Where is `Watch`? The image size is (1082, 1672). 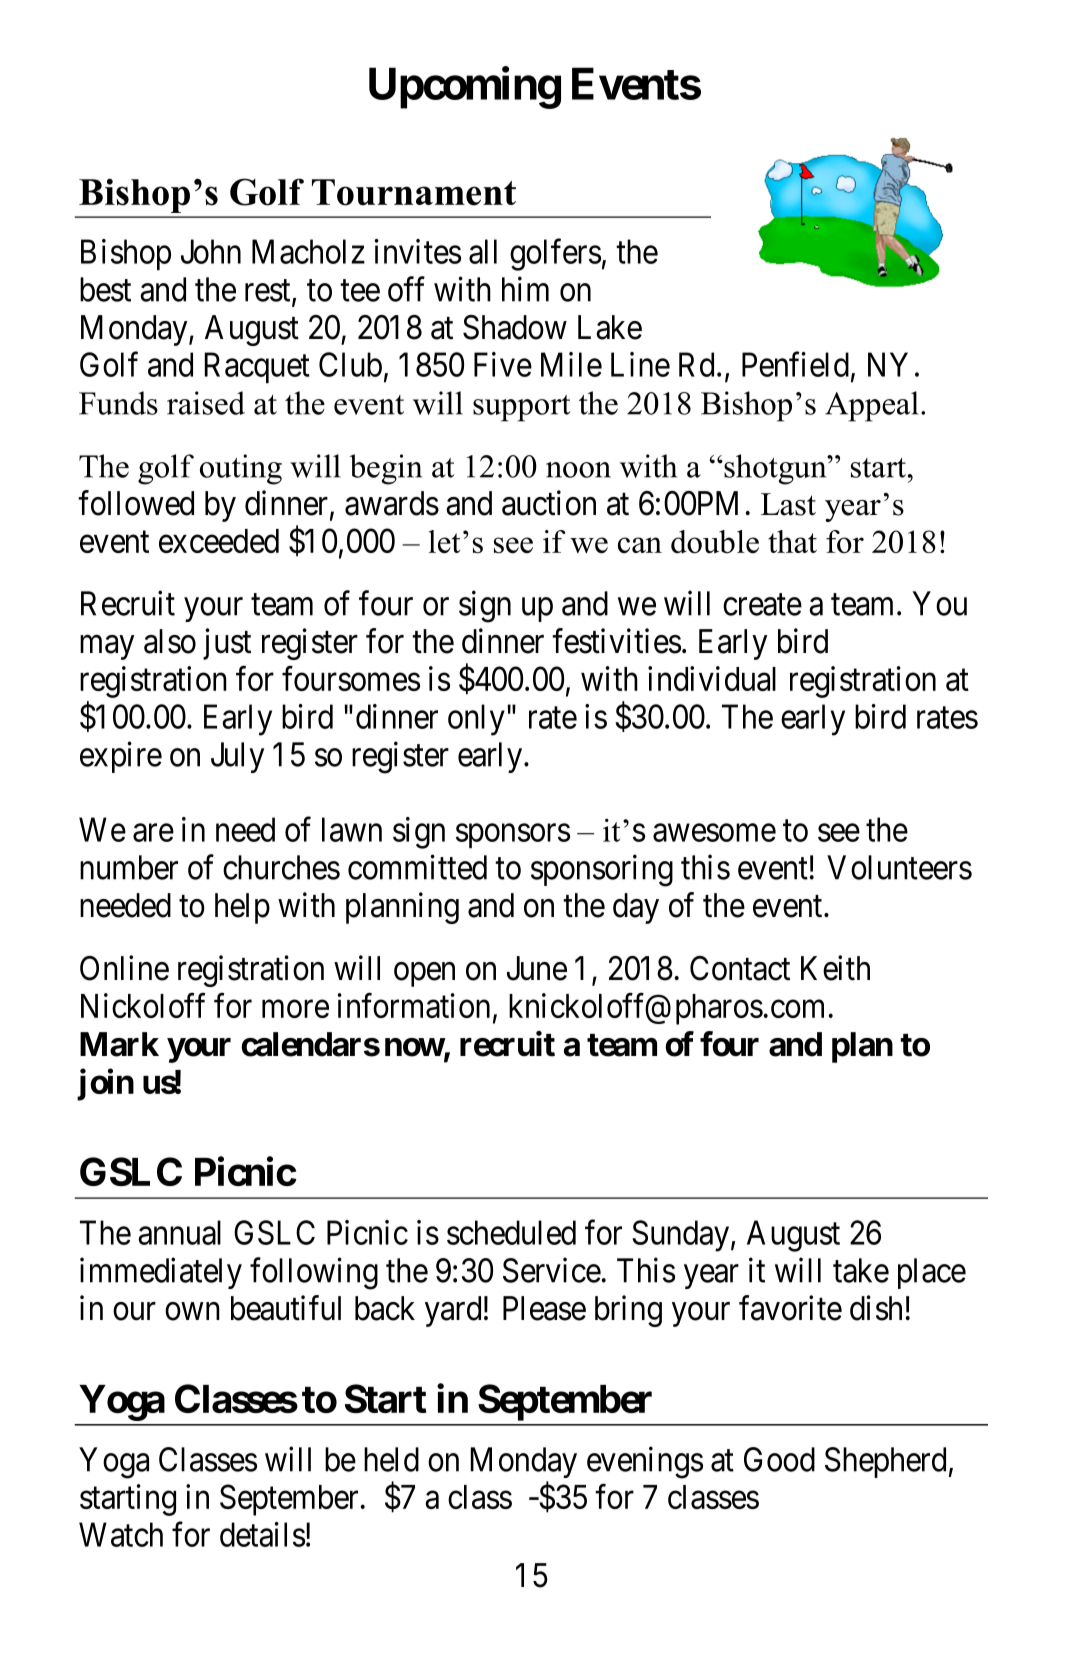
Watch is located at coordinates (121, 1534).
